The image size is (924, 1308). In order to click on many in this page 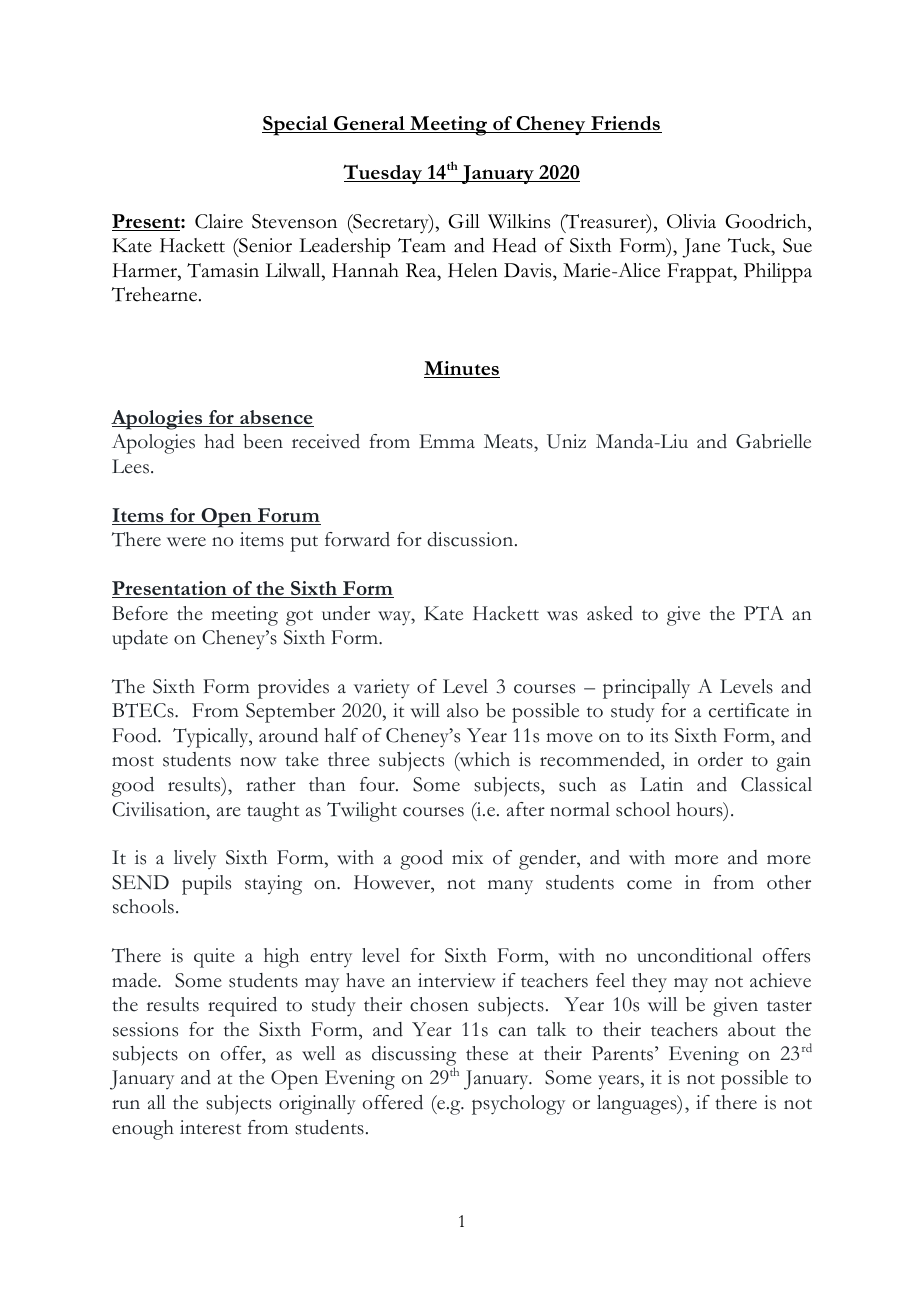, I will do `click(510, 887)`.
